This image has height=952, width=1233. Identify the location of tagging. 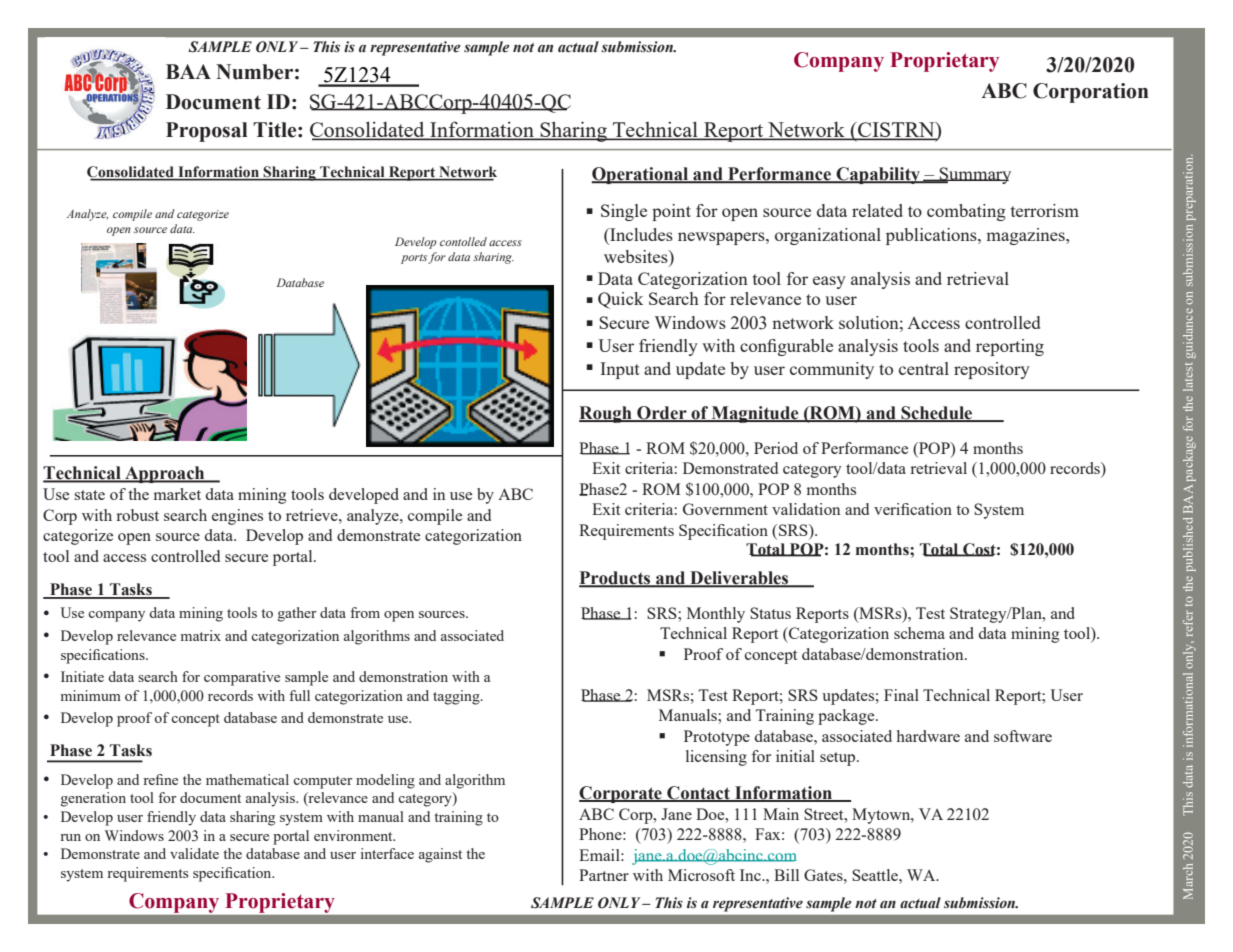
(457, 697).
